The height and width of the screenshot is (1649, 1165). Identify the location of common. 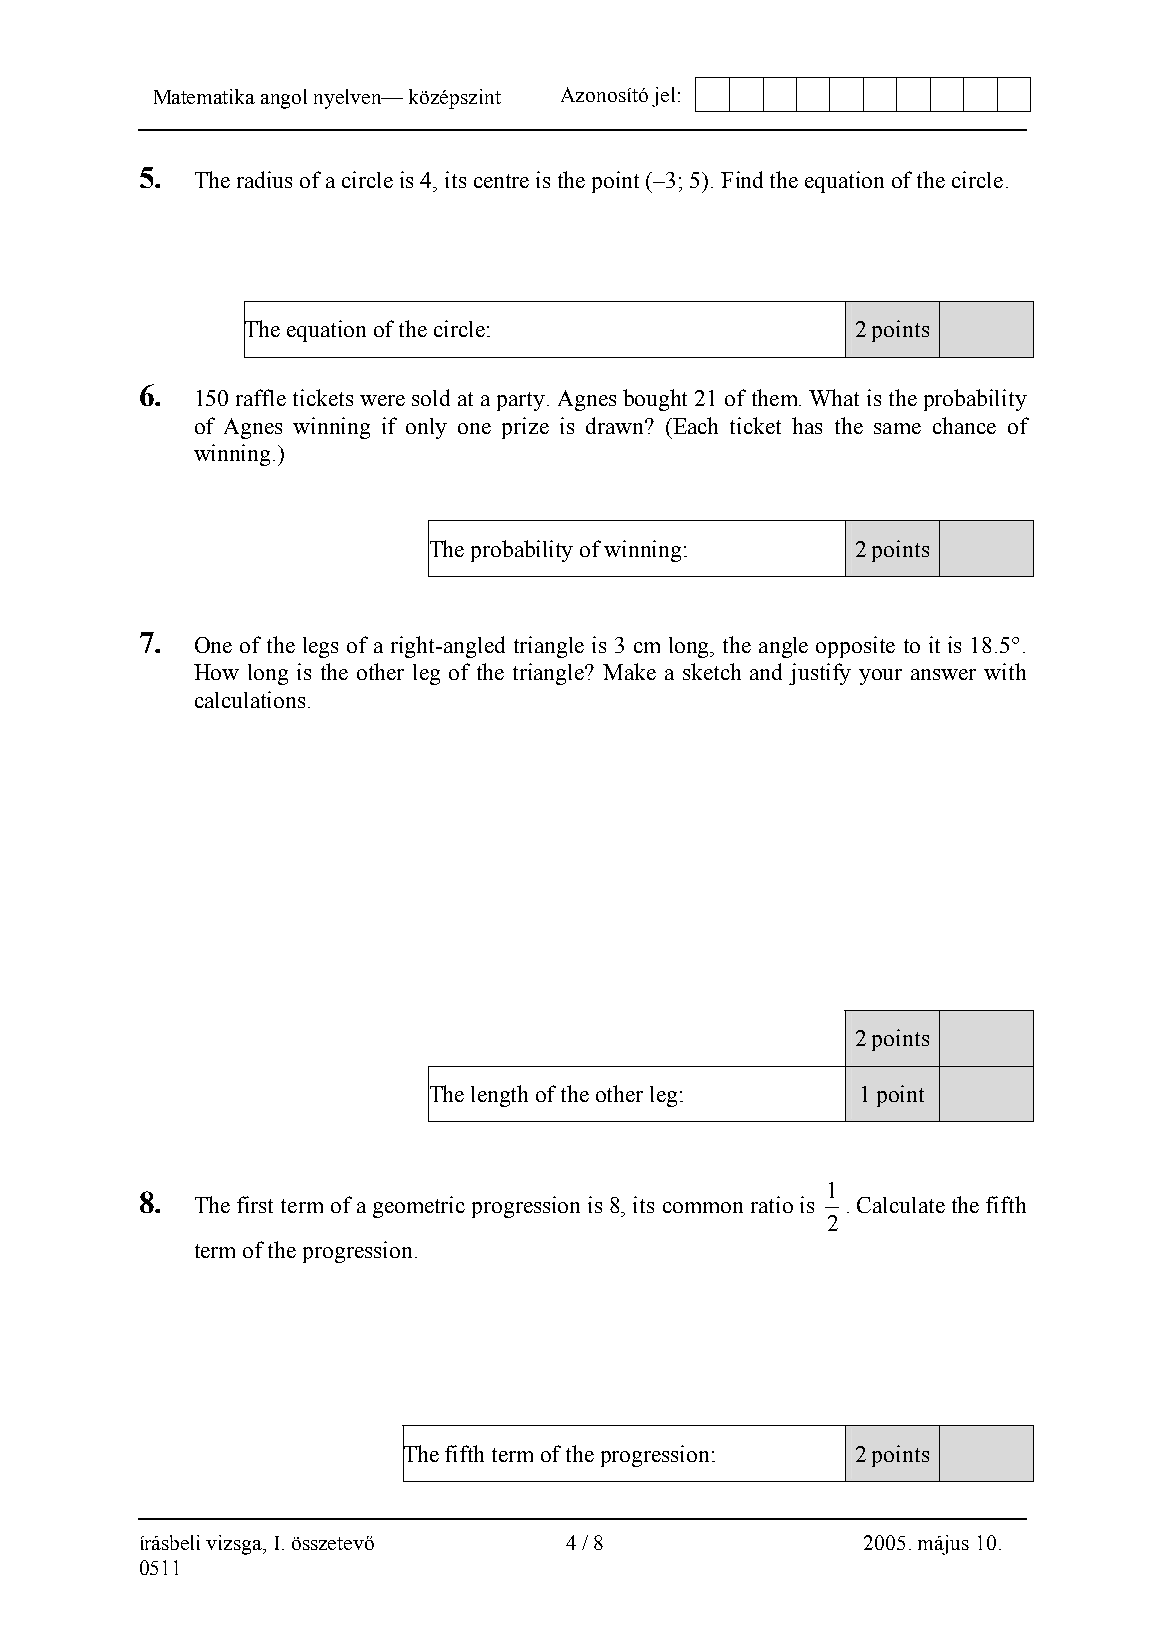
(703, 1207).
